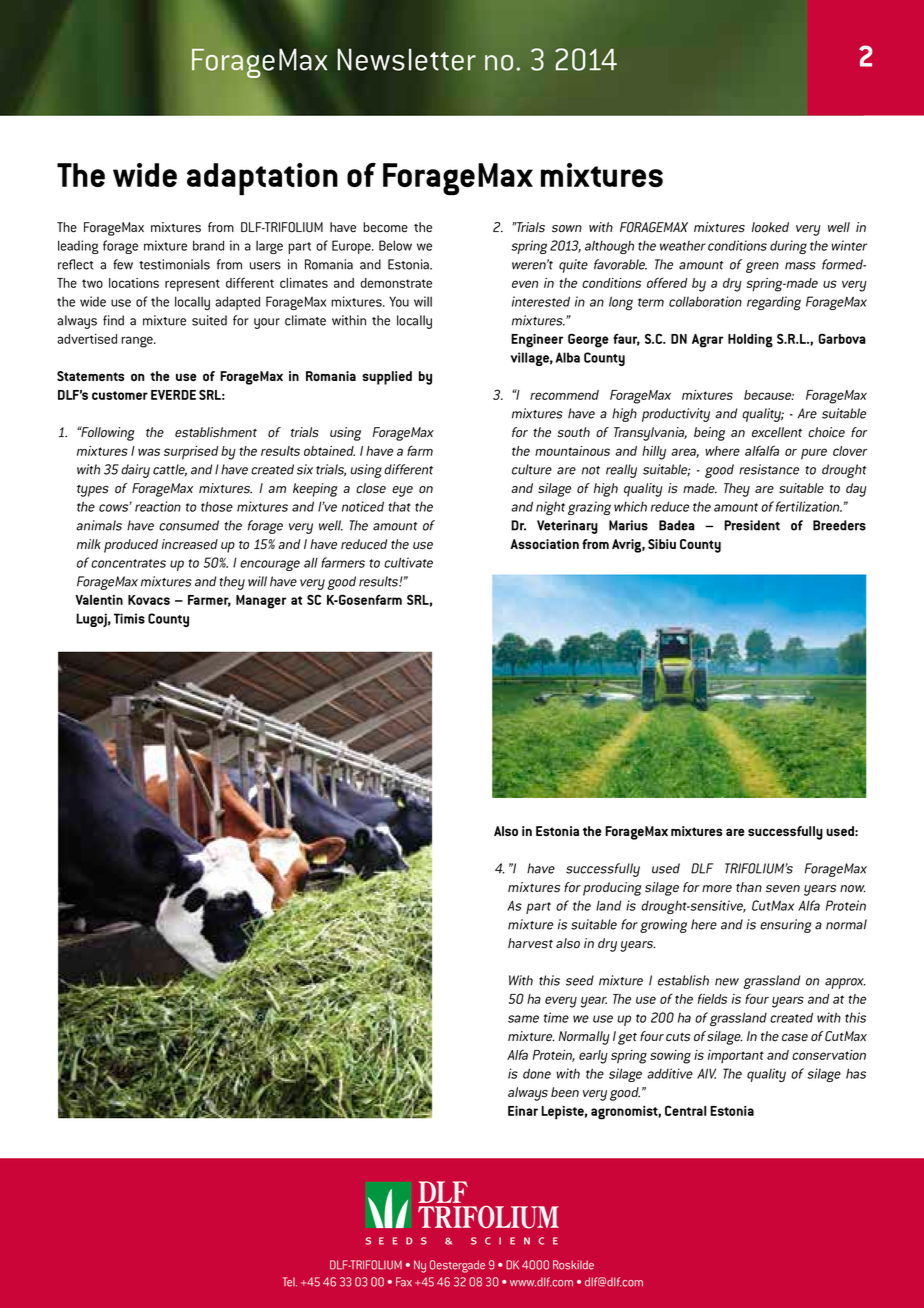 This screenshot has width=924, height=1308. Describe the element at coordinates (261, 602) in the screenshot. I see `Manager` at that location.
